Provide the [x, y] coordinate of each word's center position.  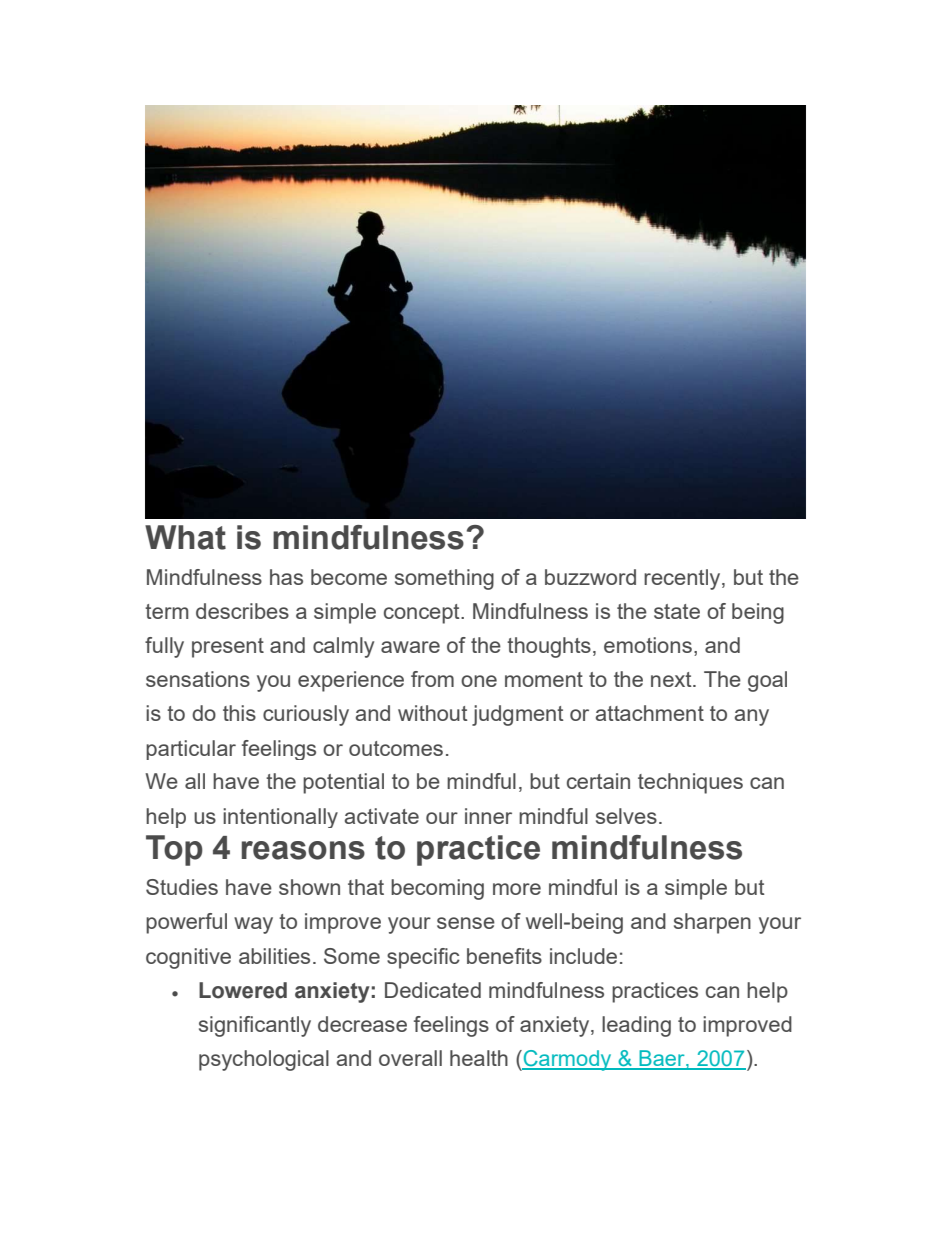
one [479, 681]
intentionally [280, 818]
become [349, 577]
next [672, 679]
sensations [198, 679]
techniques [690, 783]
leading [636, 1026]
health [479, 1058]
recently [683, 579]
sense [466, 923]
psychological [264, 1060]
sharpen [712, 923]
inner [488, 816]
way [253, 925]
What [185, 537]
